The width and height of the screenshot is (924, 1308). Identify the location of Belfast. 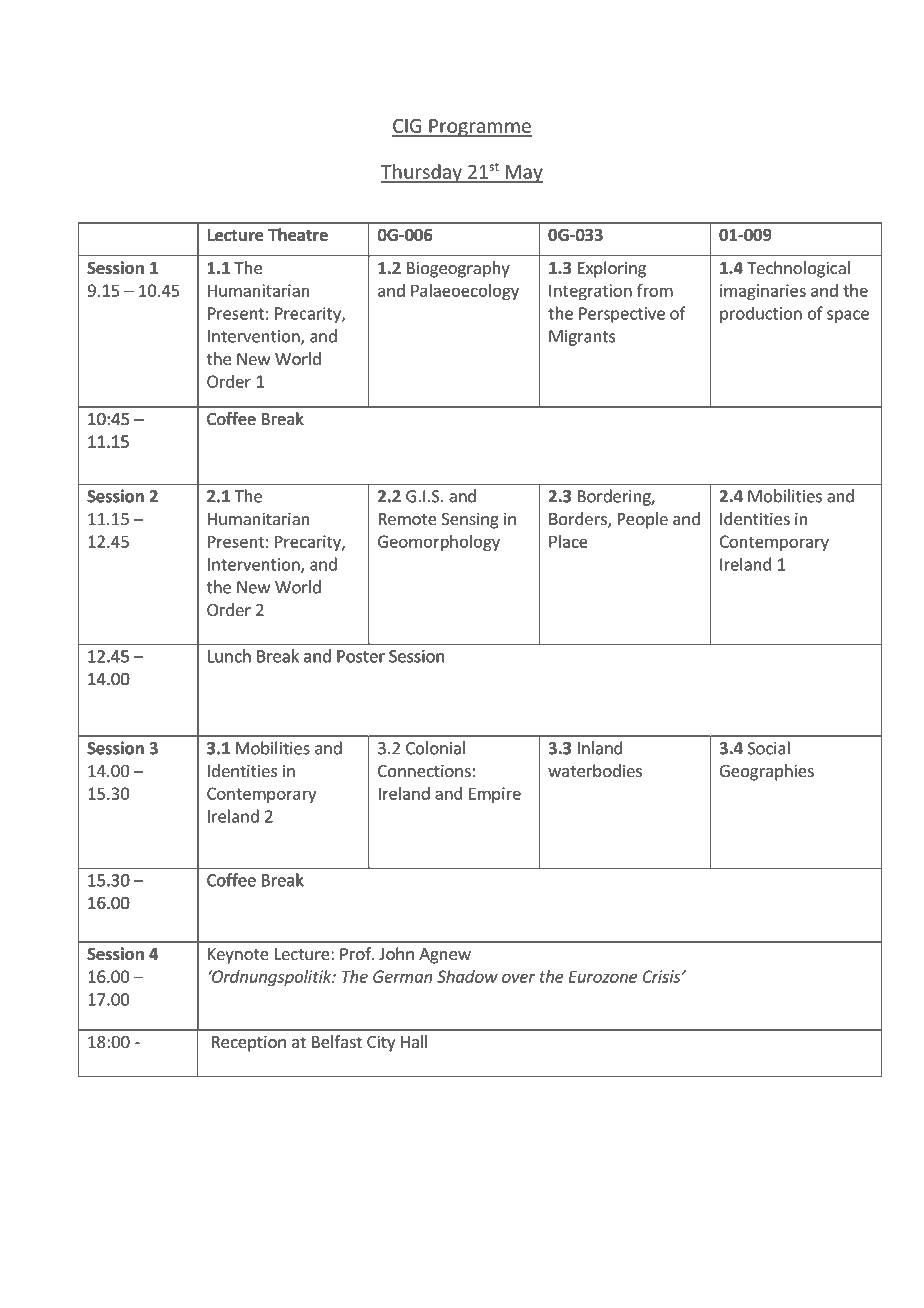
(337, 1041).
